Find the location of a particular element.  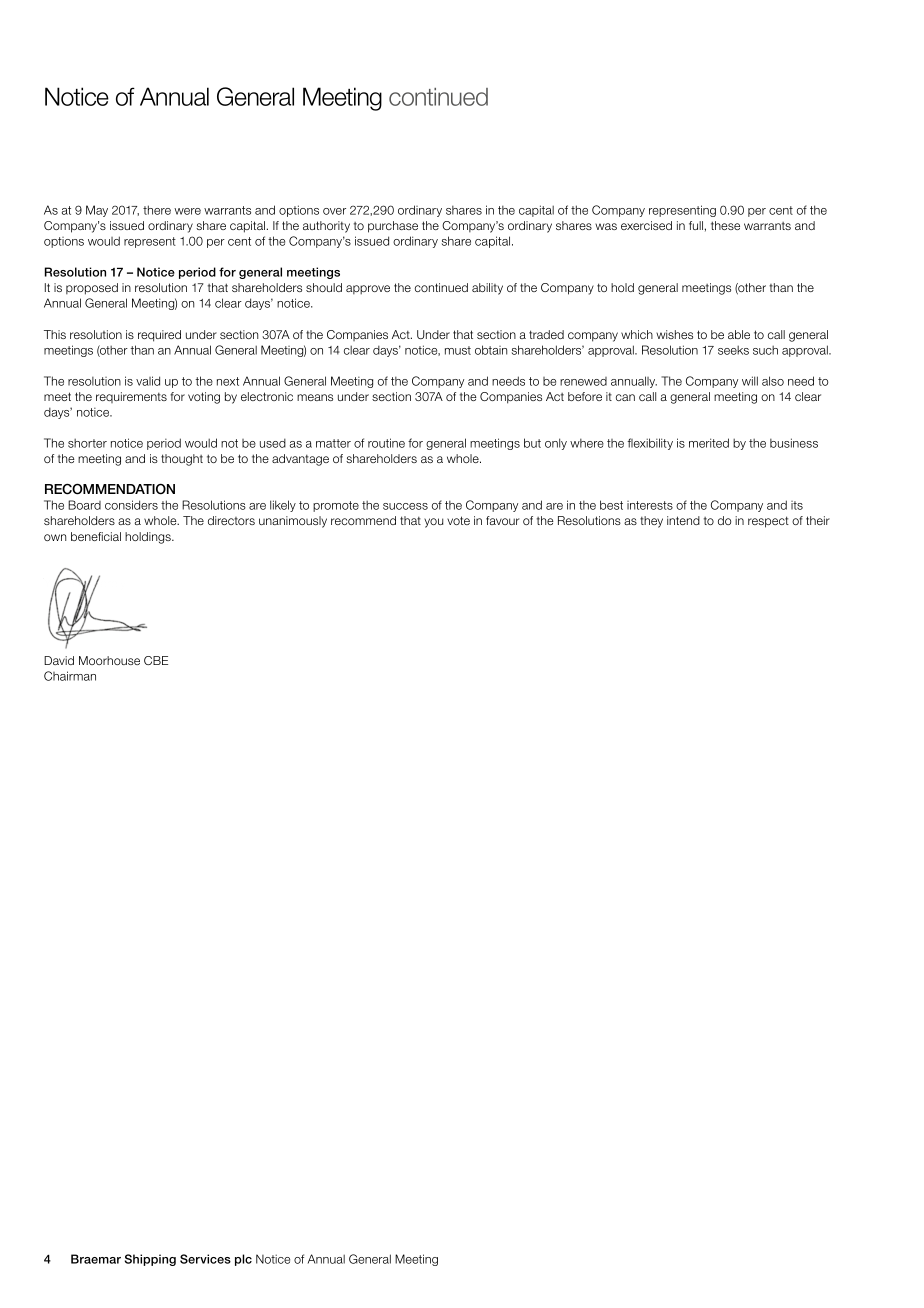

plc is located at coordinates (243, 1260).
